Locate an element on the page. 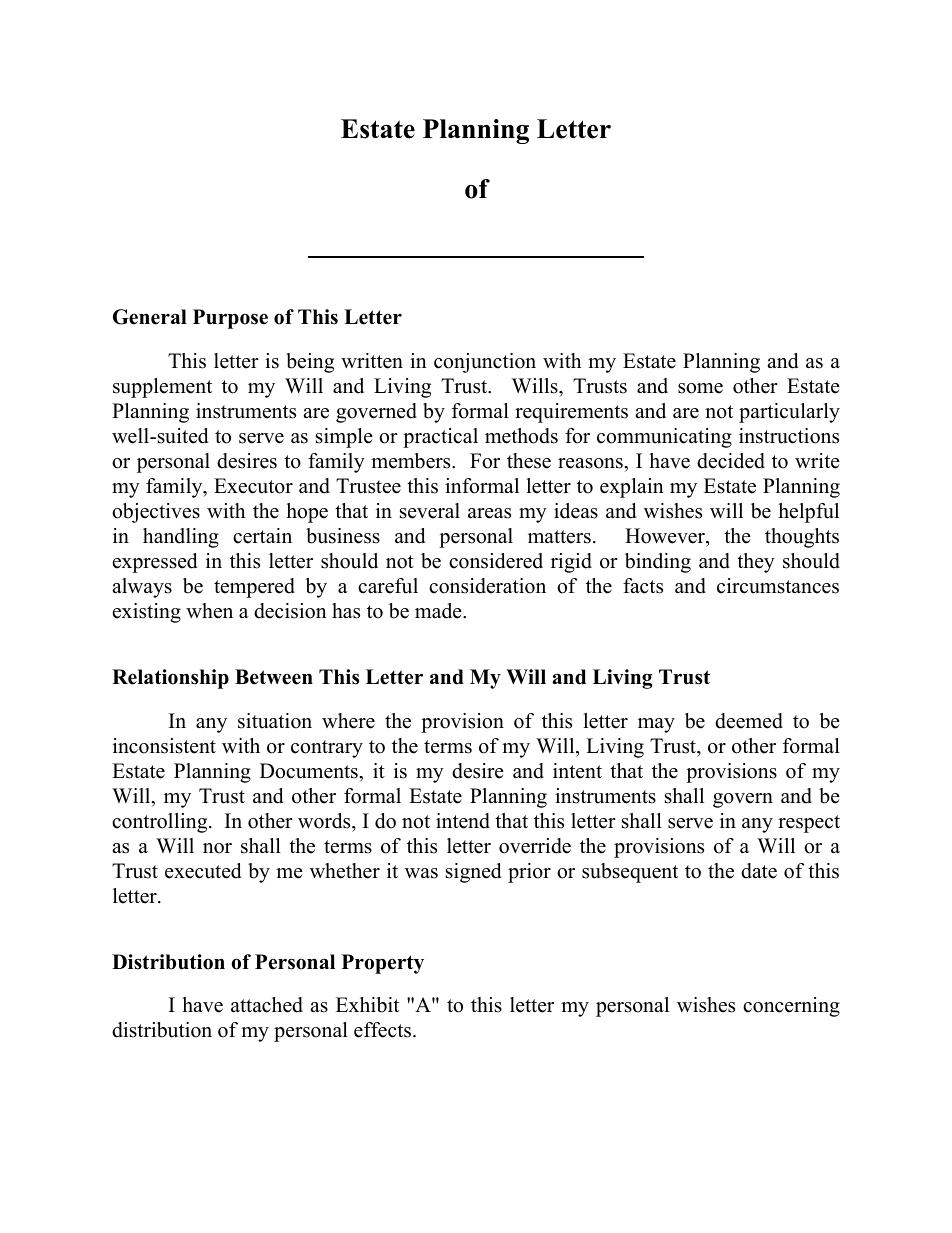 The width and height of the image is (952, 1233). considered is located at coordinates (496, 561).
